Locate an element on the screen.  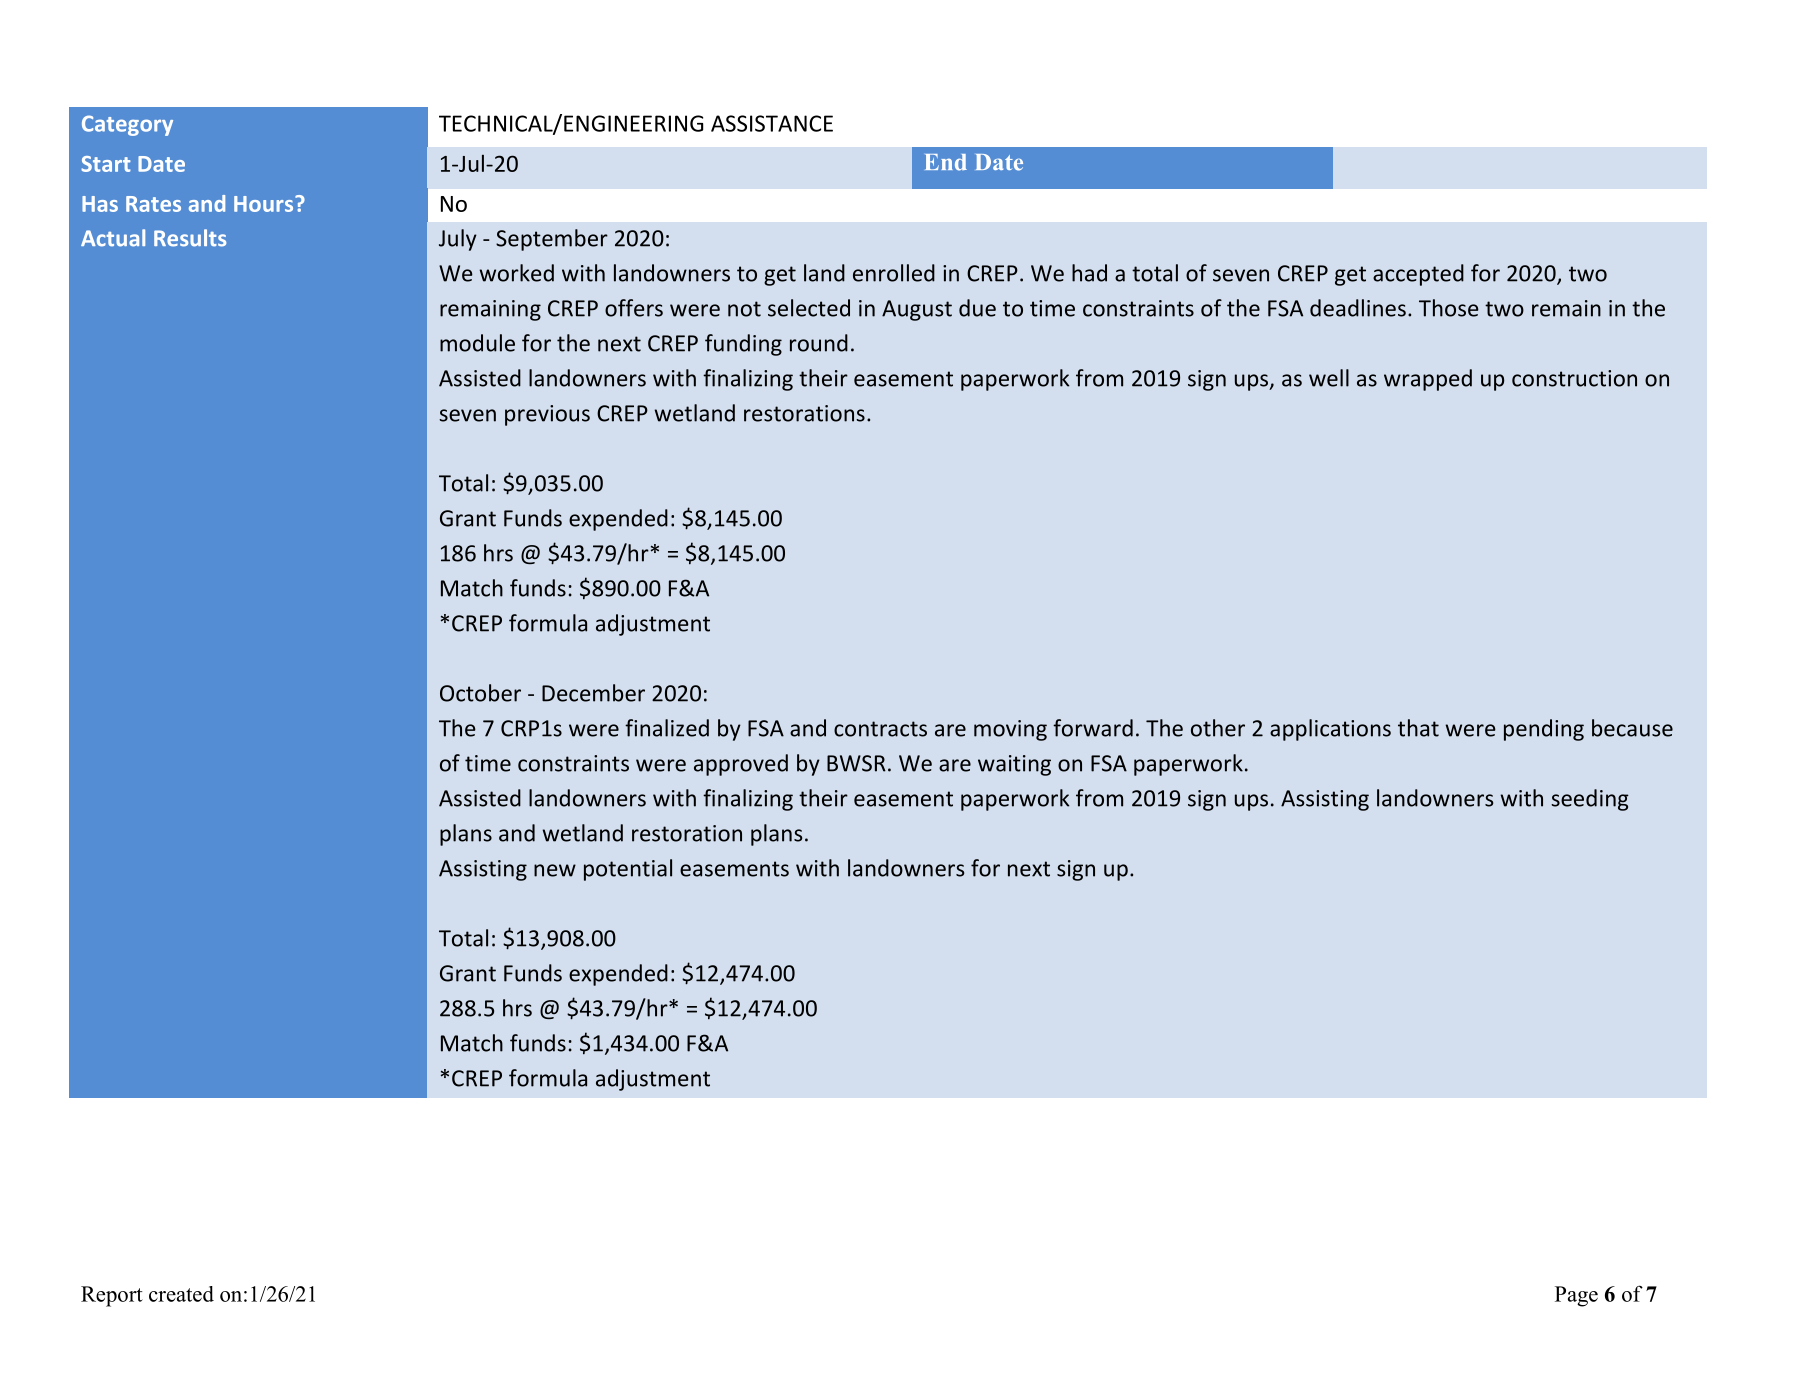
potential is located at coordinates (628, 870).
